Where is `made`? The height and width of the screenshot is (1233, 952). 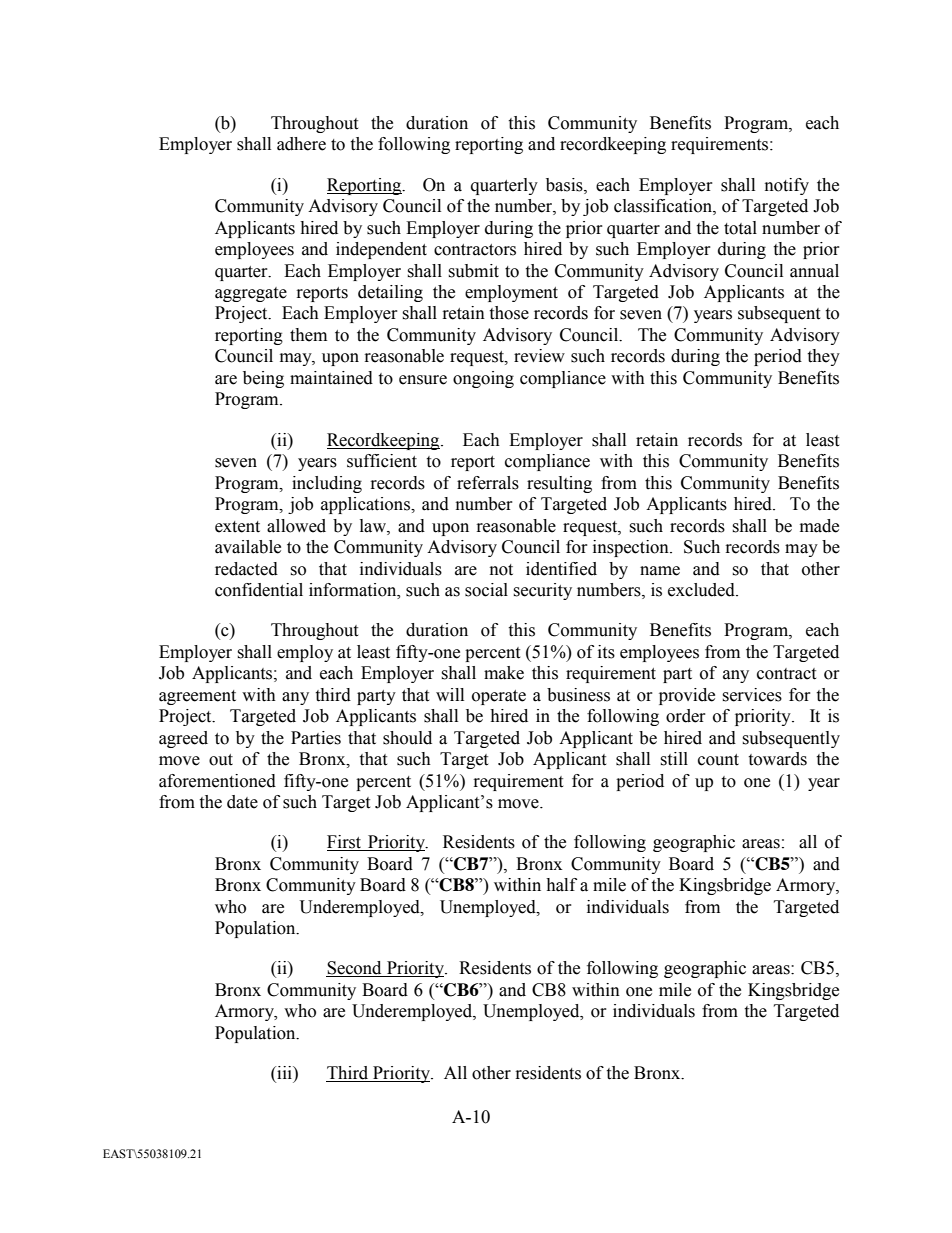 made is located at coordinates (819, 526).
